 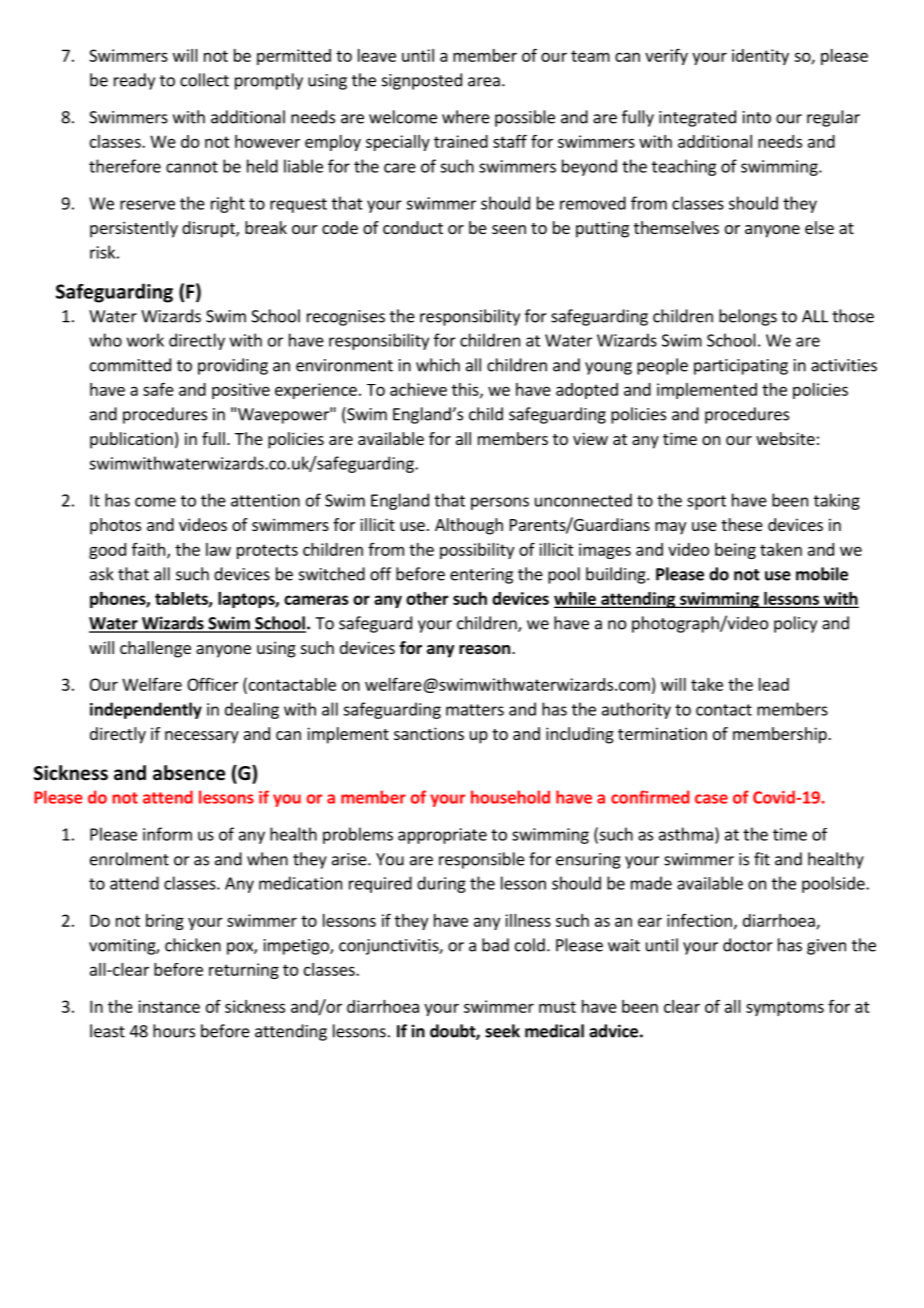 I want to click on symptoms, so click(x=785, y=1008).
